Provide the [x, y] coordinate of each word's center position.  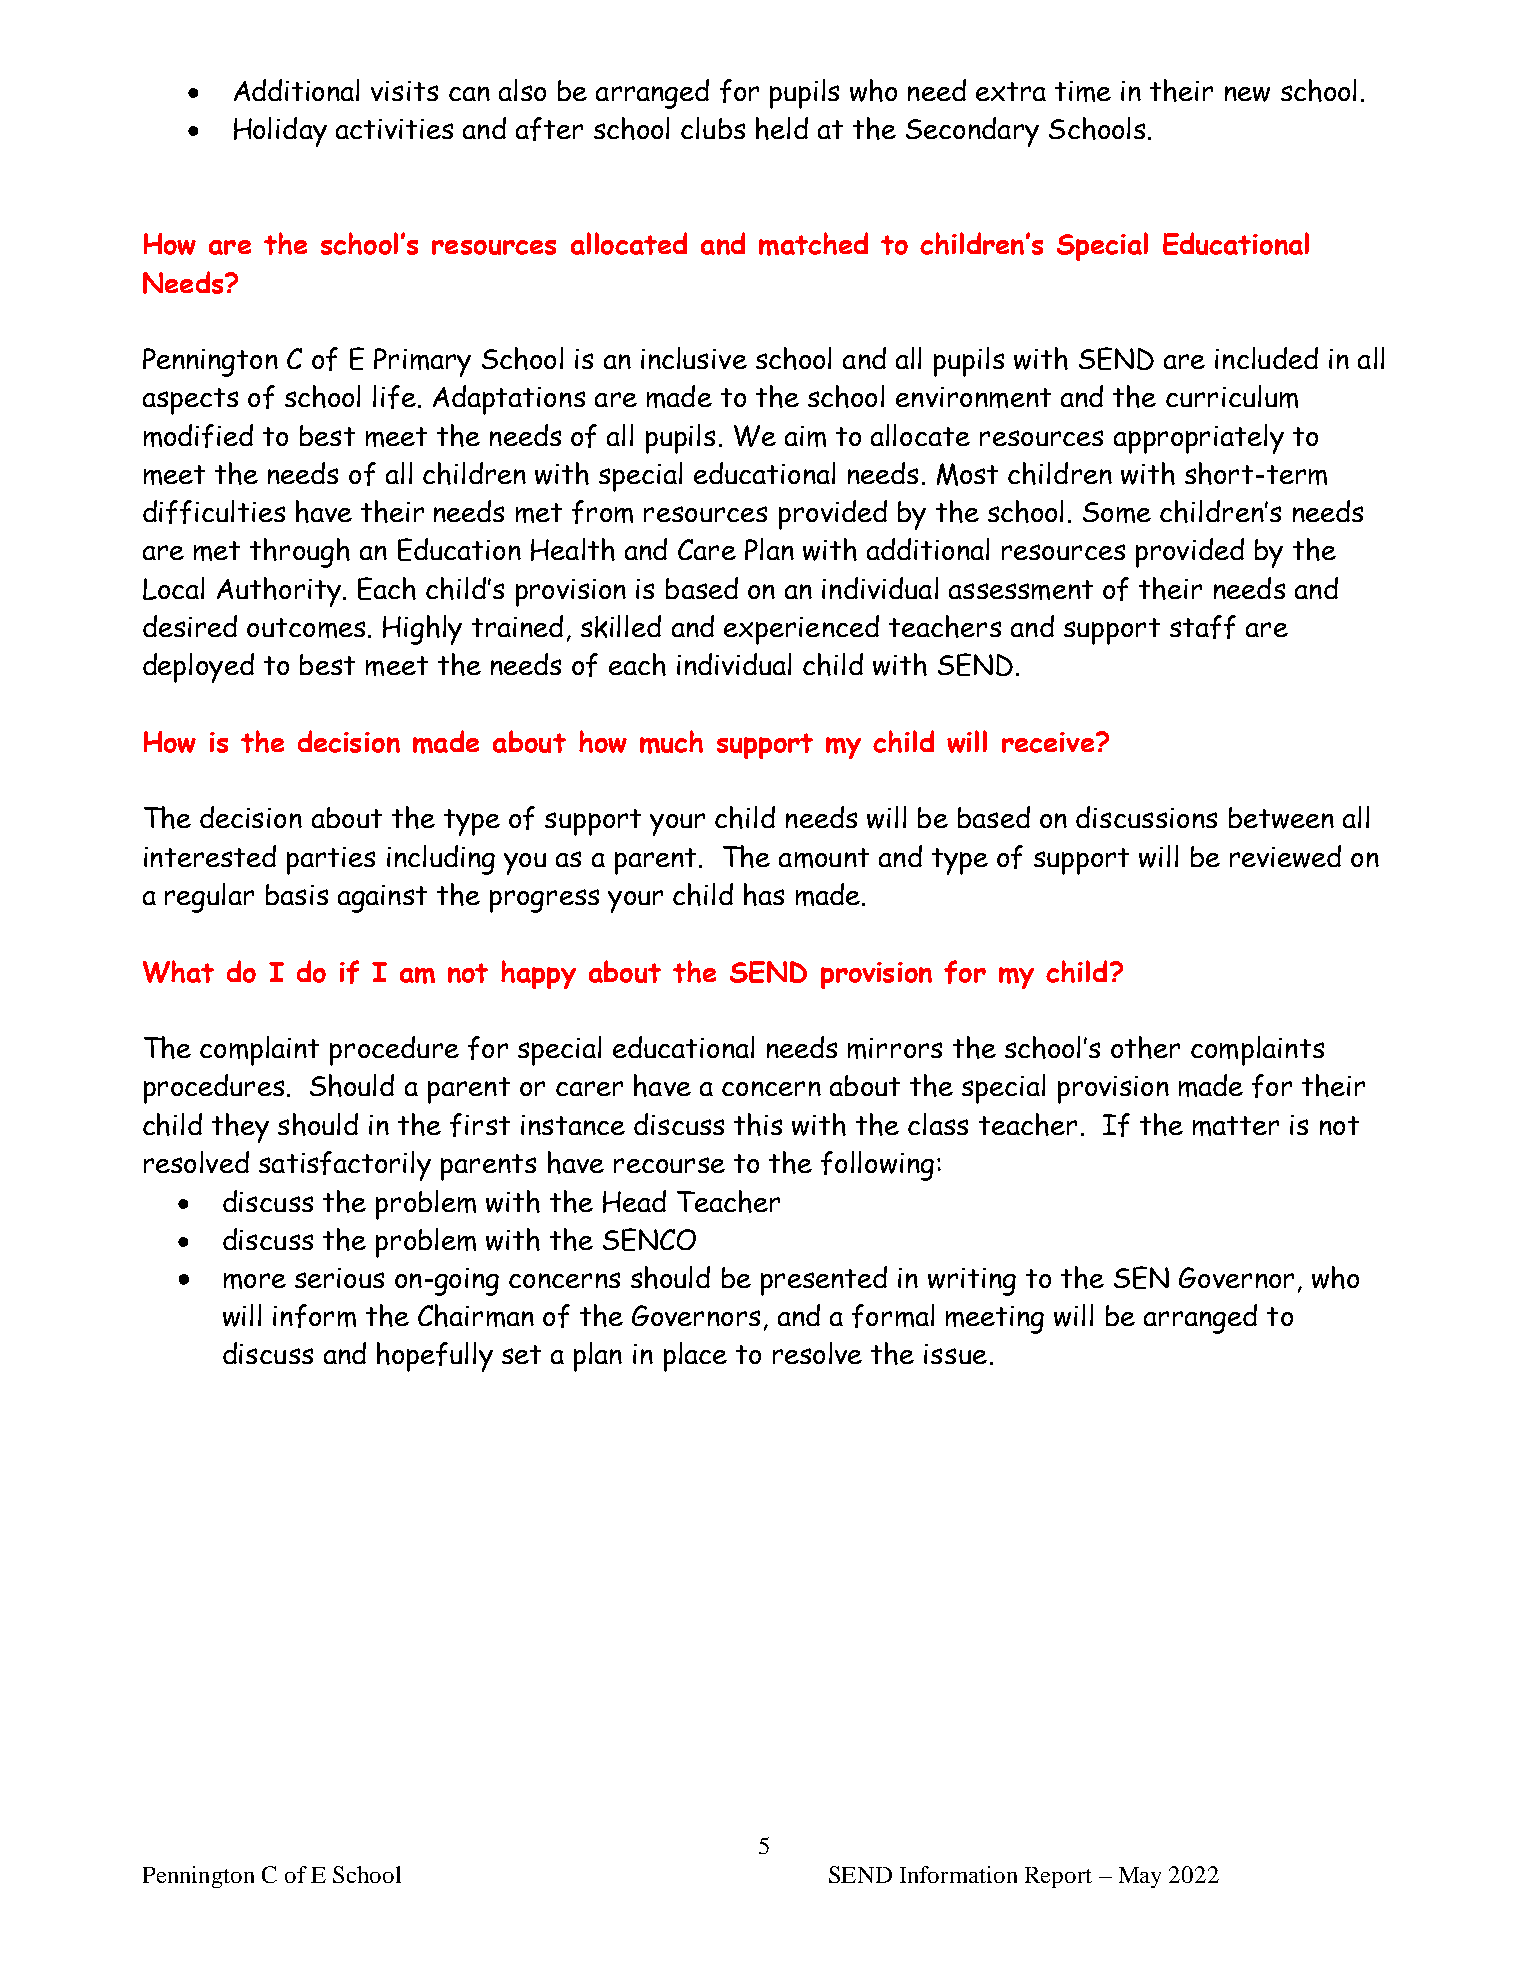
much [671, 742]
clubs [713, 128]
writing [972, 1282]
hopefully [435, 1357]
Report [1058, 1877]
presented [824, 1281]
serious [339, 1278]
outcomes [306, 628]
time [1083, 91]
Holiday [280, 132]
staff [1203, 627]
